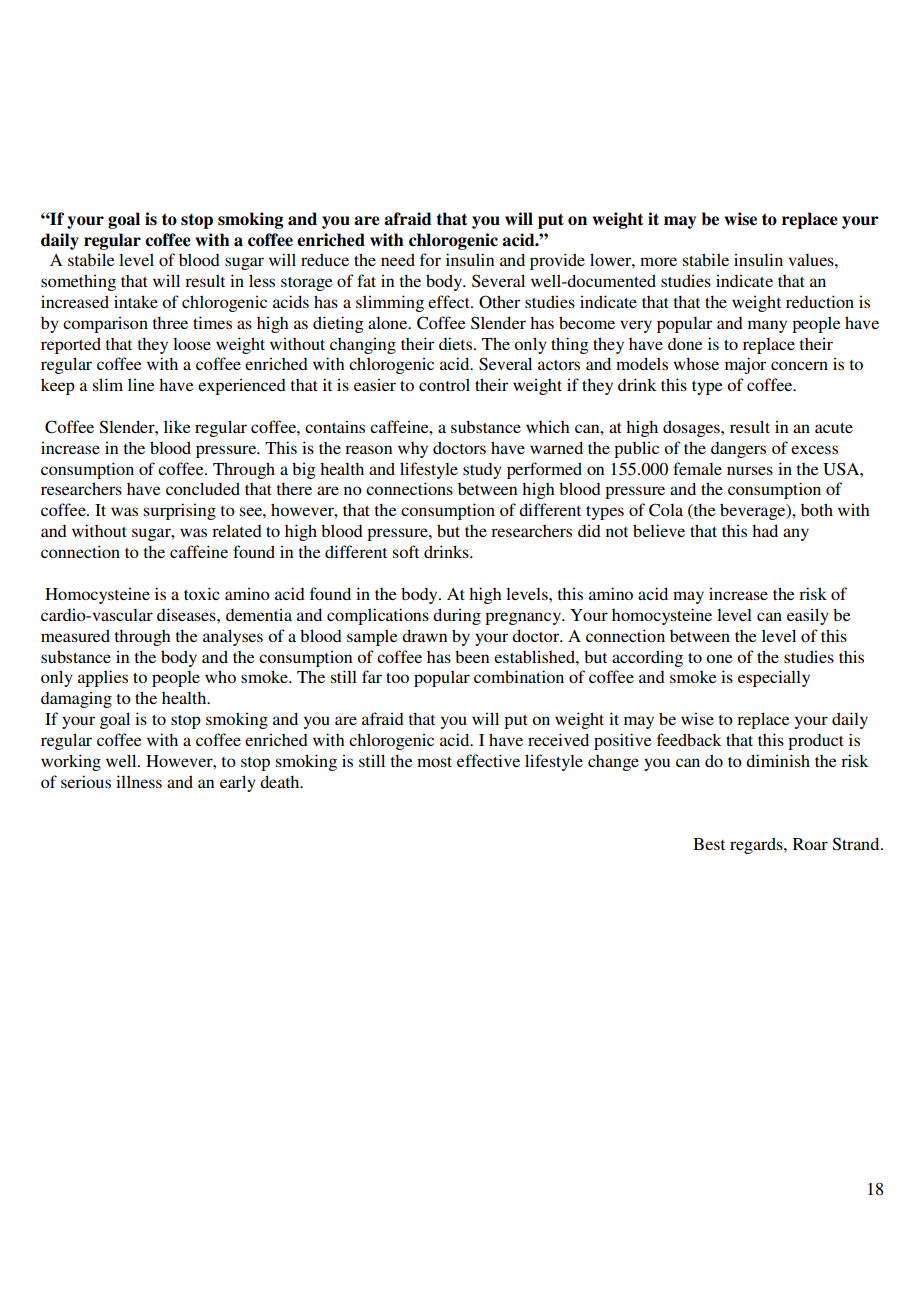  I want to click on soft, so click(406, 551).
